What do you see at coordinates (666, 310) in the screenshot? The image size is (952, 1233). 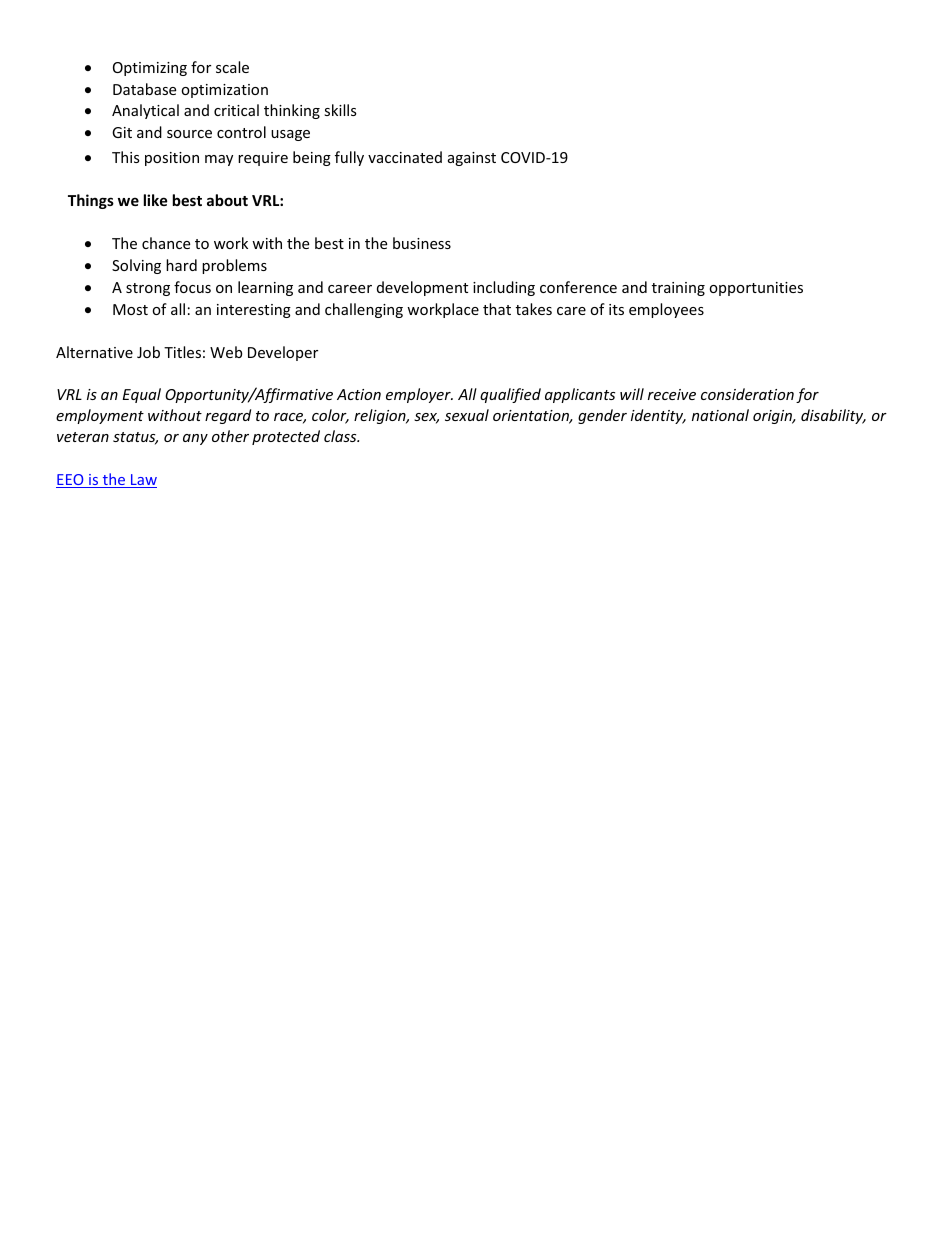 I see `employees` at bounding box center [666, 310].
